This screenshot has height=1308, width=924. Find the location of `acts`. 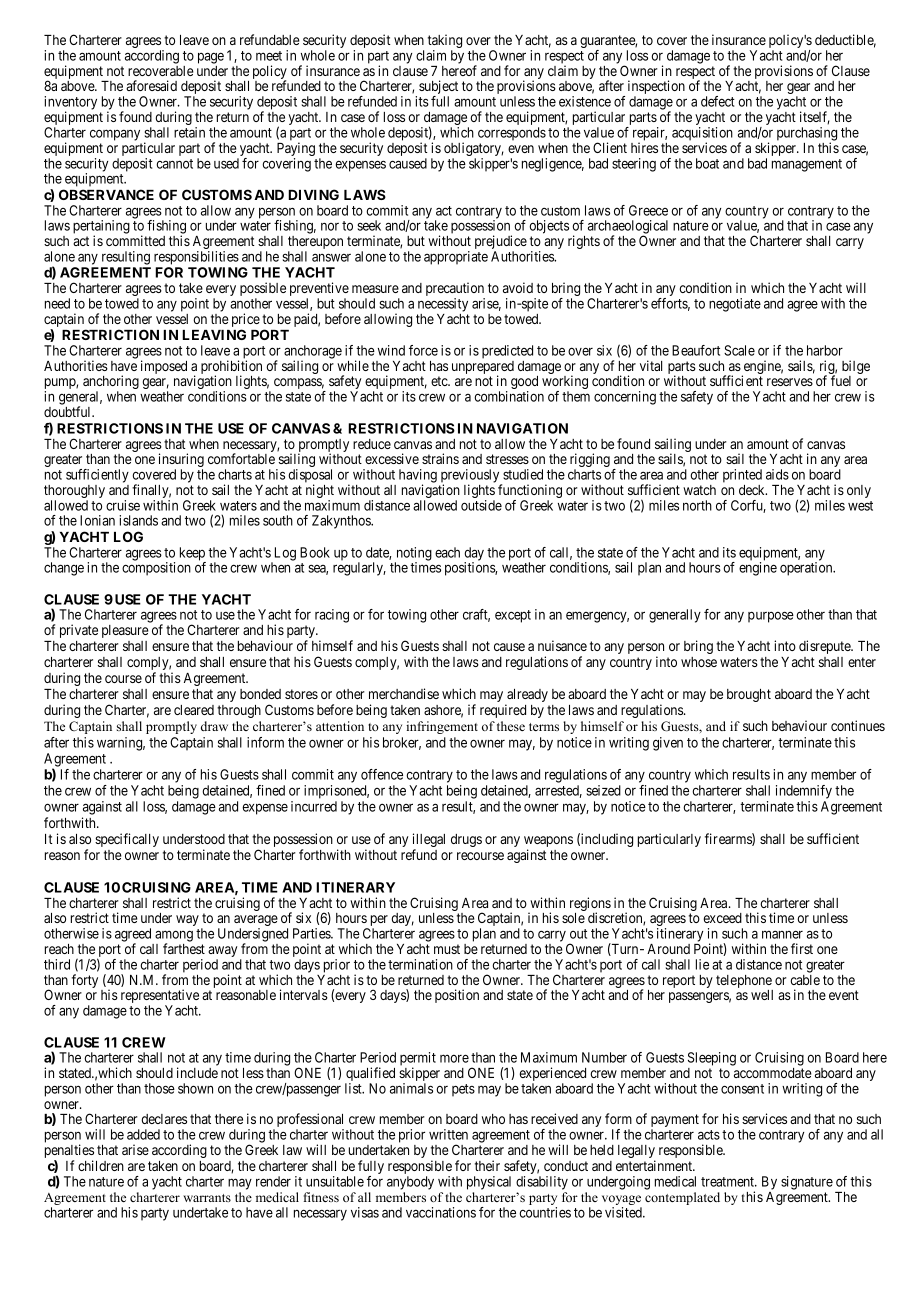

acts is located at coordinates (709, 1135).
